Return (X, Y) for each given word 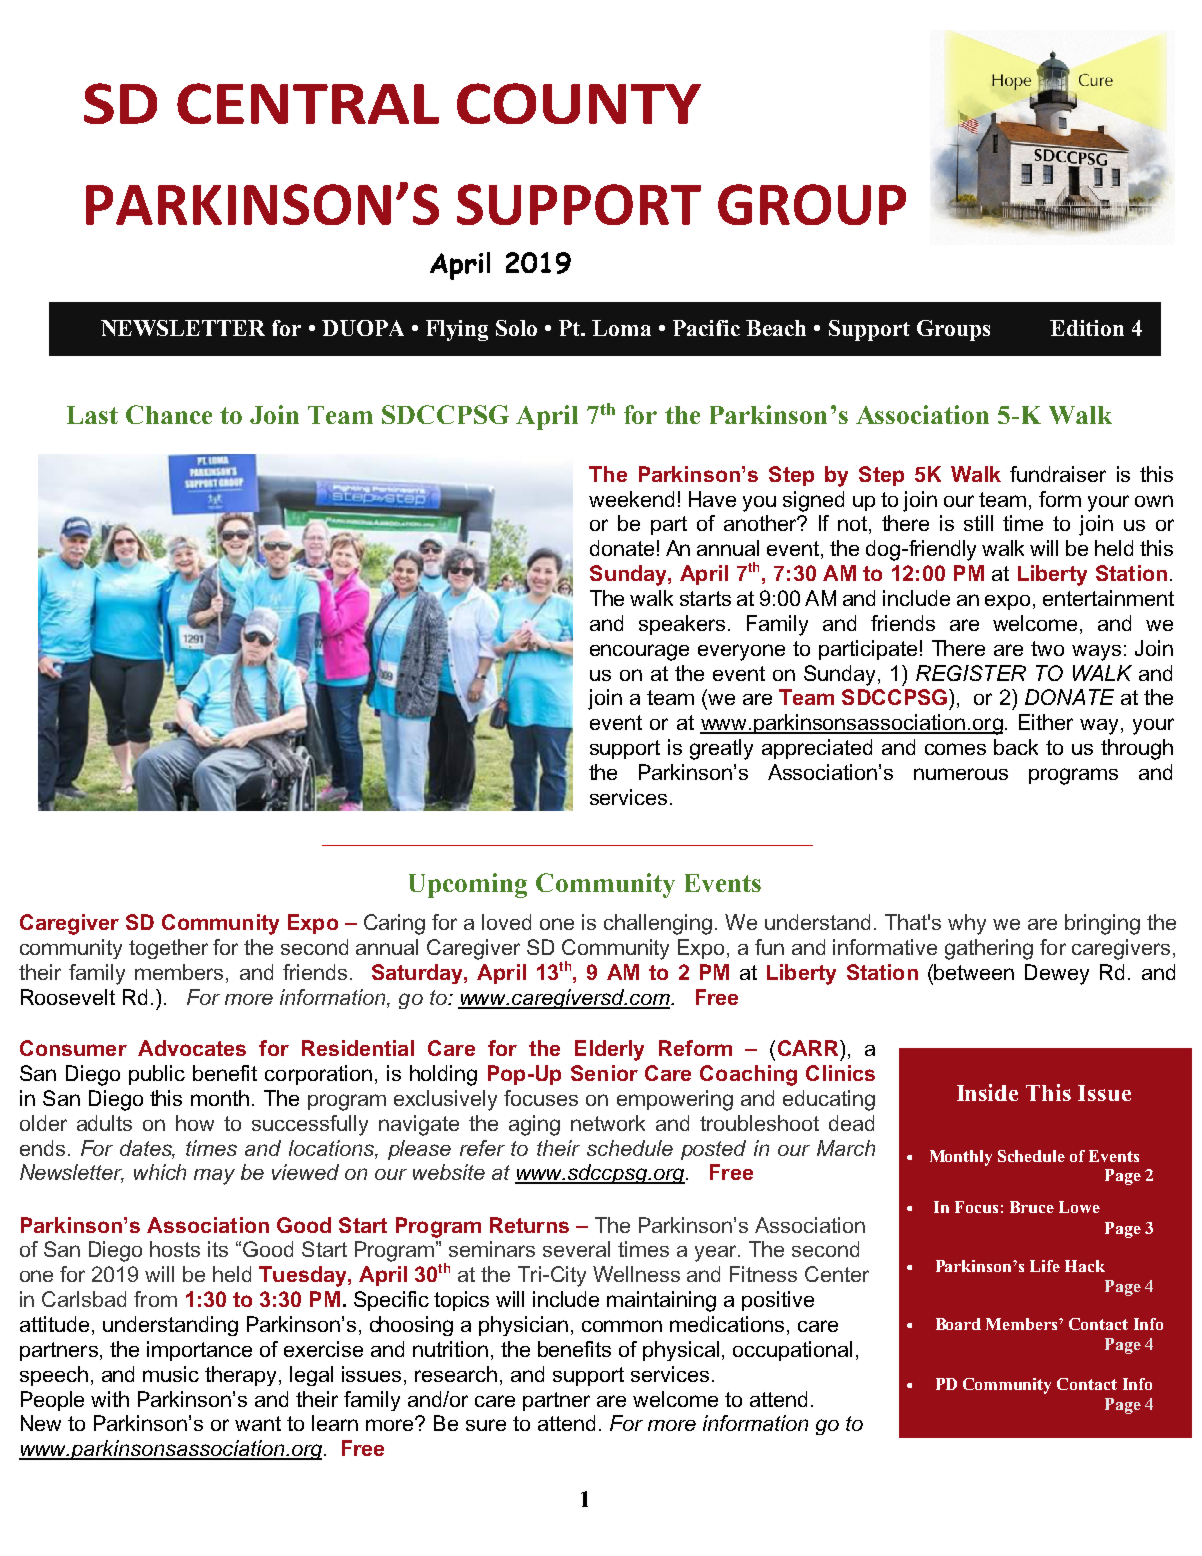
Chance (169, 414)
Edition (1087, 328)
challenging (658, 924)
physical (681, 1351)
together (168, 949)
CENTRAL (308, 103)
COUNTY (579, 103)
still (978, 523)
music (171, 1374)
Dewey (1057, 974)
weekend (631, 499)
